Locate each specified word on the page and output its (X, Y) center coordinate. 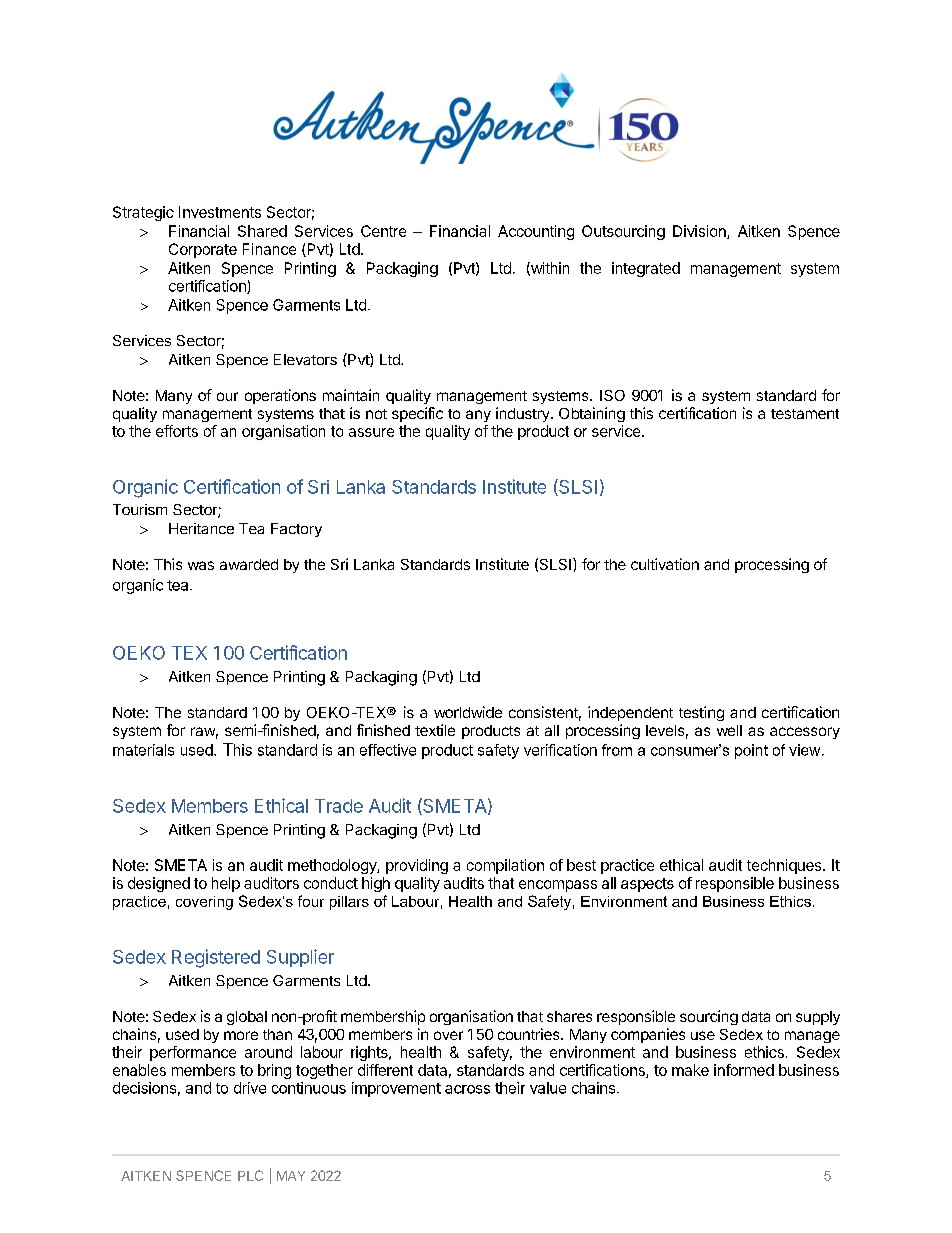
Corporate (203, 250)
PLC (250, 1175)
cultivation (665, 564)
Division (700, 232)
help (226, 884)
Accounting (536, 232)
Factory (296, 530)
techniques (785, 866)
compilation (505, 866)
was (201, 565)
